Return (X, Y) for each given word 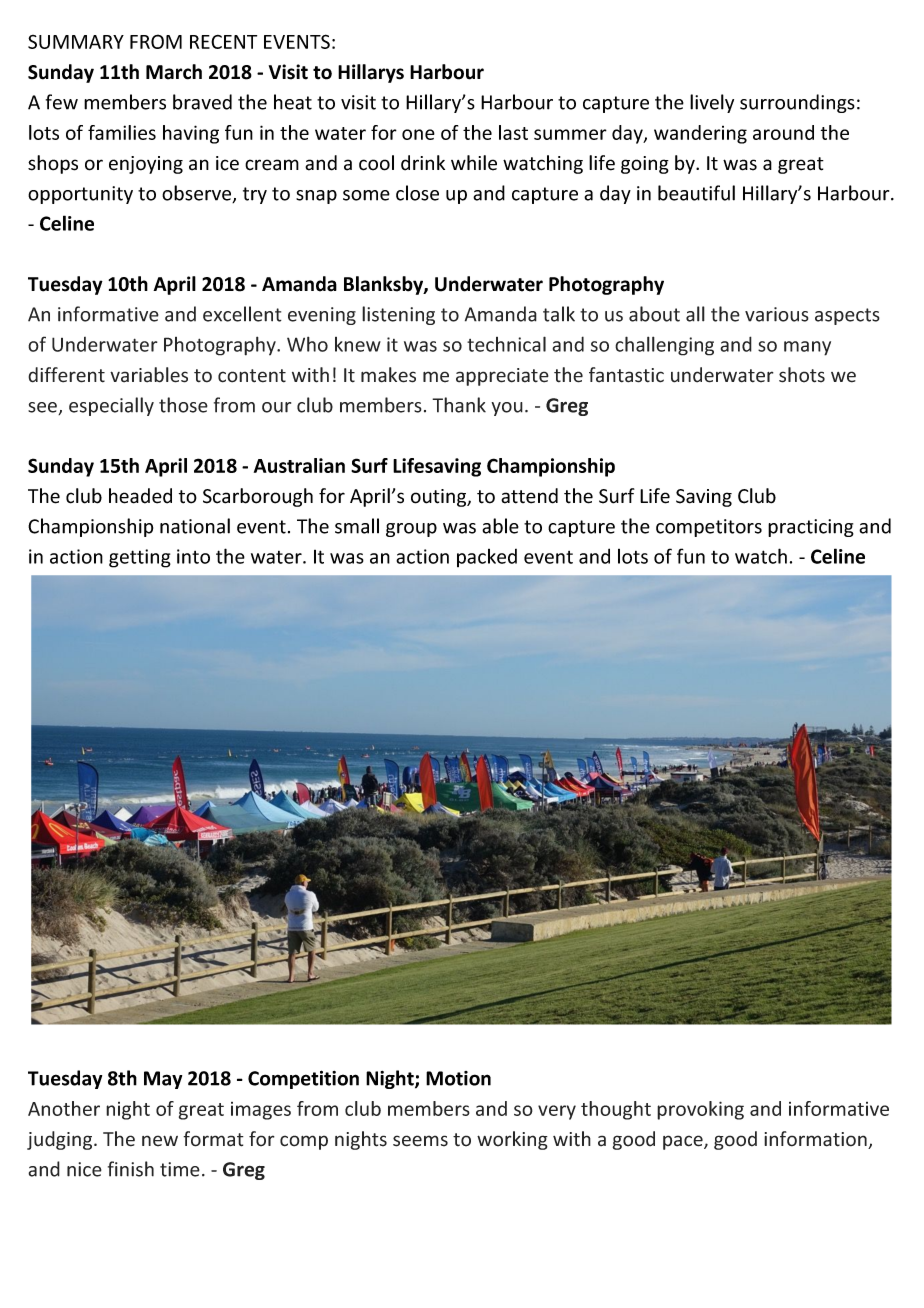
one (418, 134)
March (174, 72)
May (163, 1080)
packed (487, 558)
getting (140, 558)
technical (506, 344)
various (777, 314)
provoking (700, 1110)
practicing (811, 528)
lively (712, 103)
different (66, 375)
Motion (458, 1078)
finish (131, 1169)
